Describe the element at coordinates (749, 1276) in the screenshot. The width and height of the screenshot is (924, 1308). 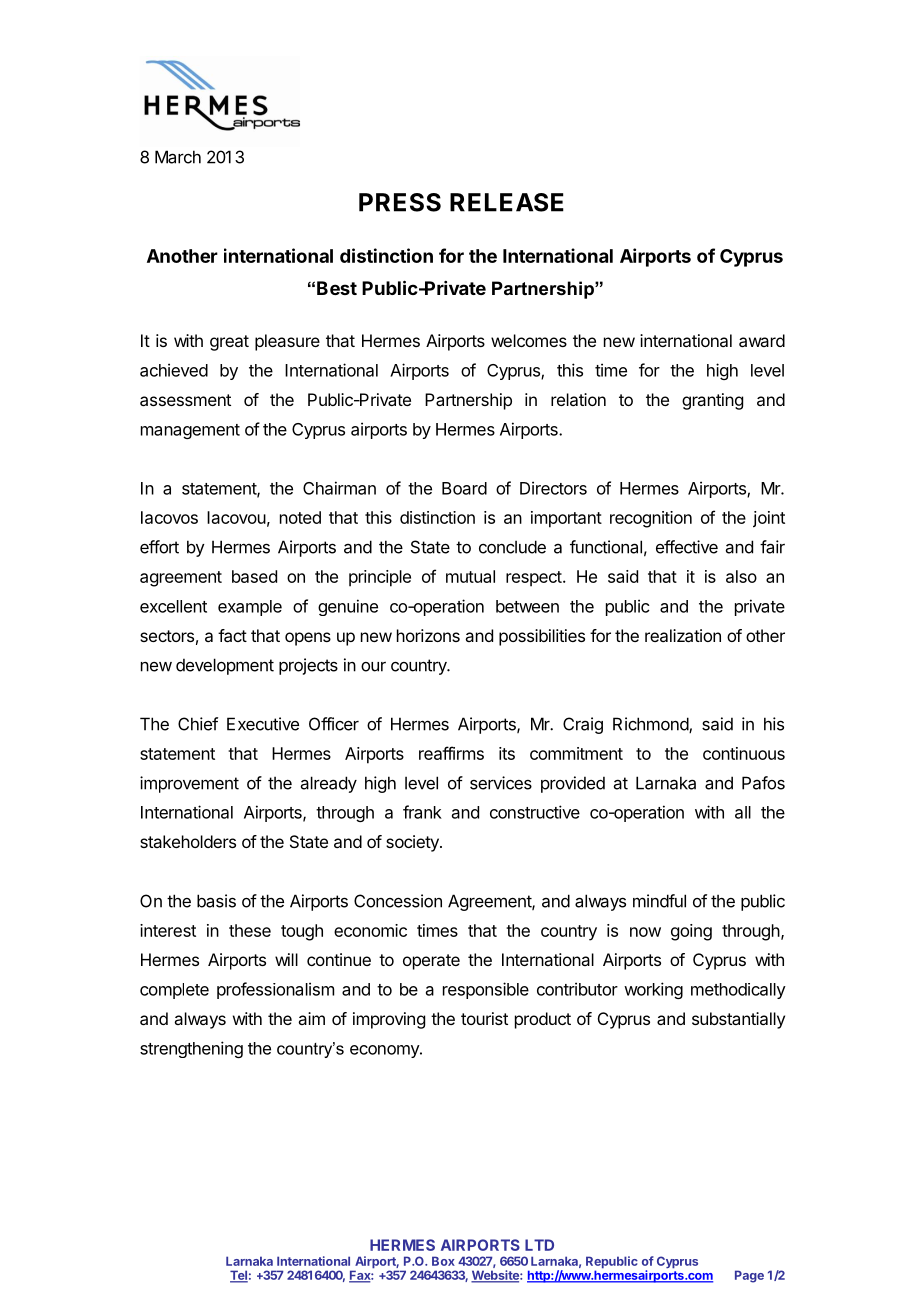
I see `Page` at that location.
